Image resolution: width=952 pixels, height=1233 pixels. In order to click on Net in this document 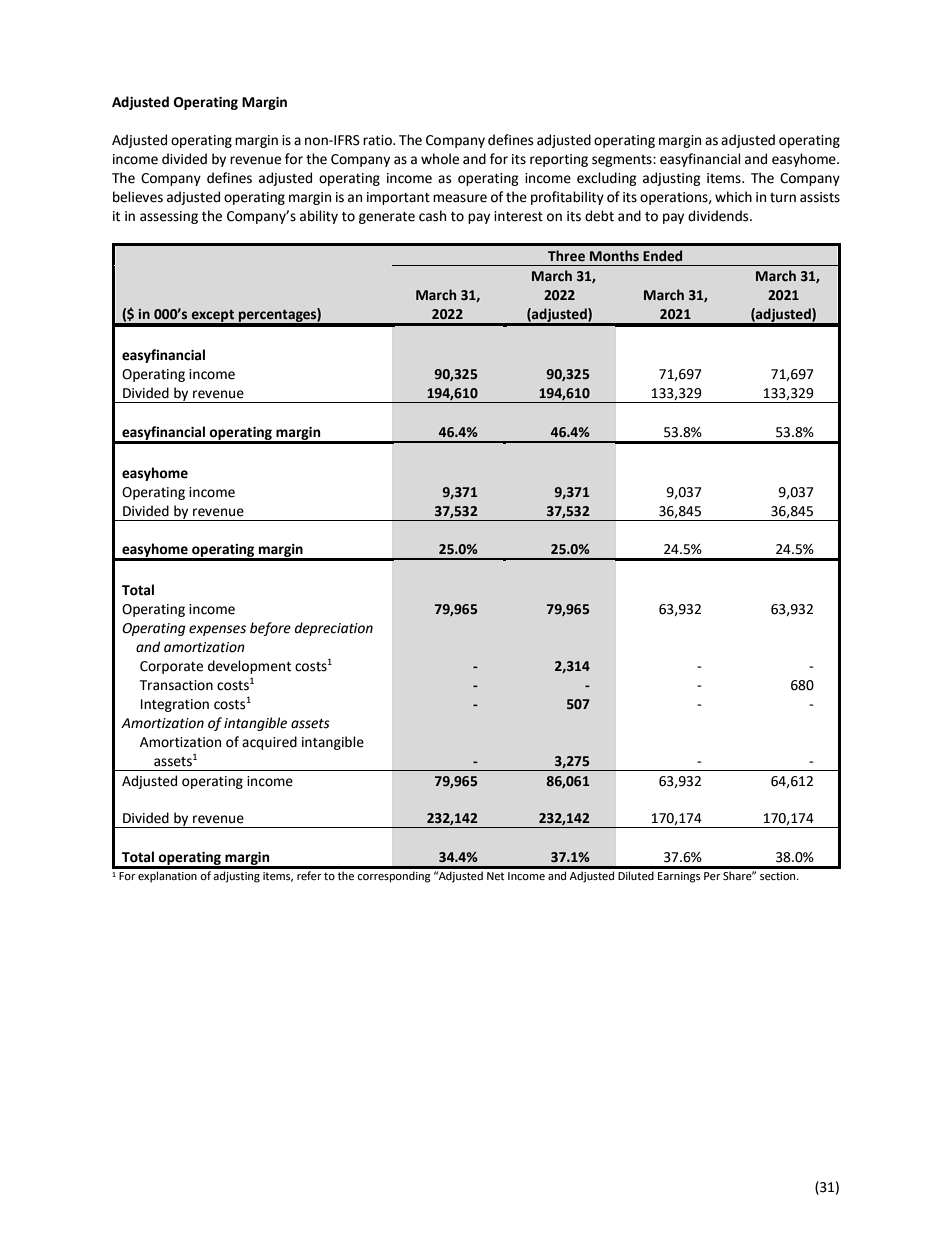, I will do `click(495, 876)`.
